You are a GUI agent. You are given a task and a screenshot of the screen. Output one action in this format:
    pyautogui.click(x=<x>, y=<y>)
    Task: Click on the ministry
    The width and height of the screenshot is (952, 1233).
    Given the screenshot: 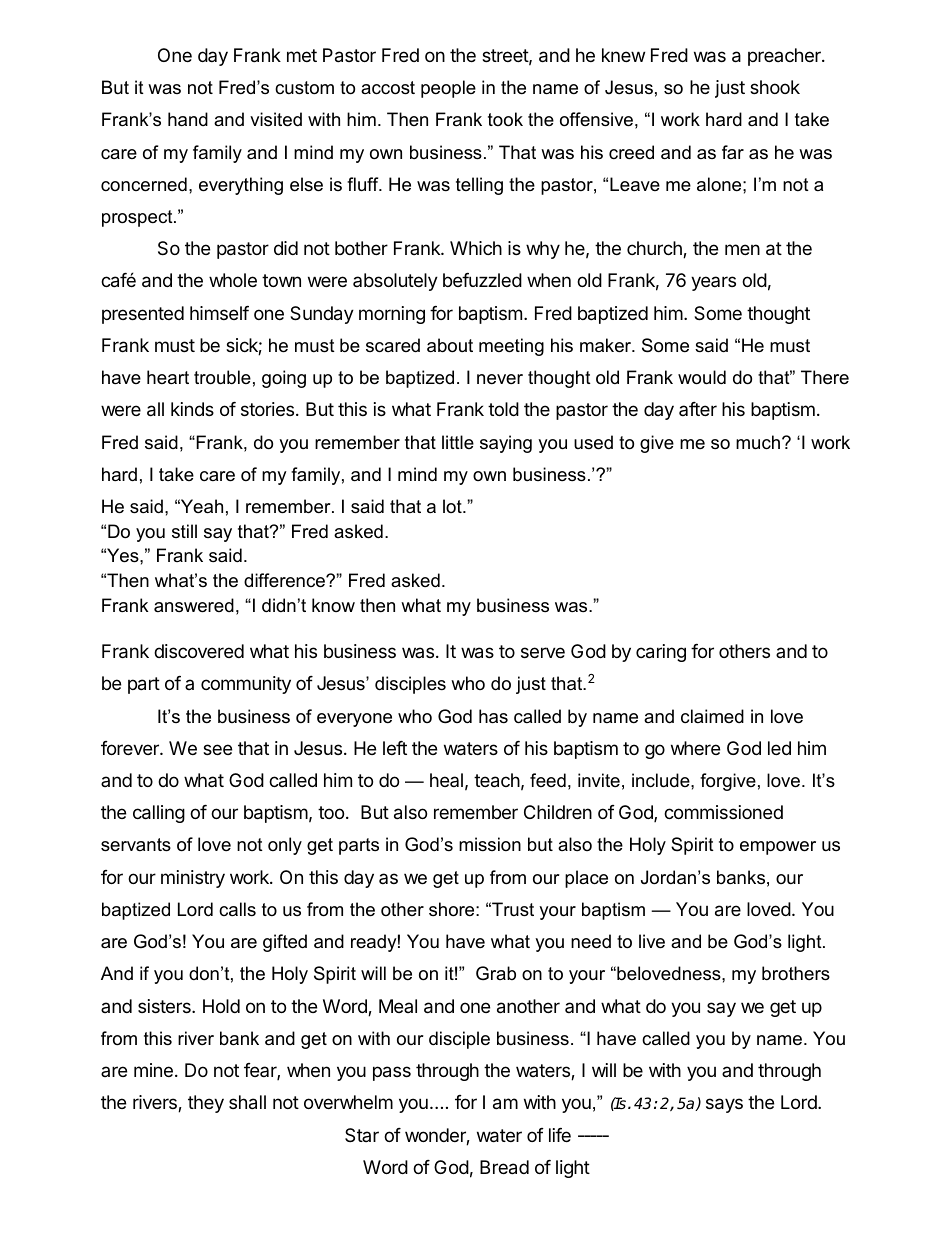 What is the action you would take?
    pyautogui.click(x=193, y=879)
